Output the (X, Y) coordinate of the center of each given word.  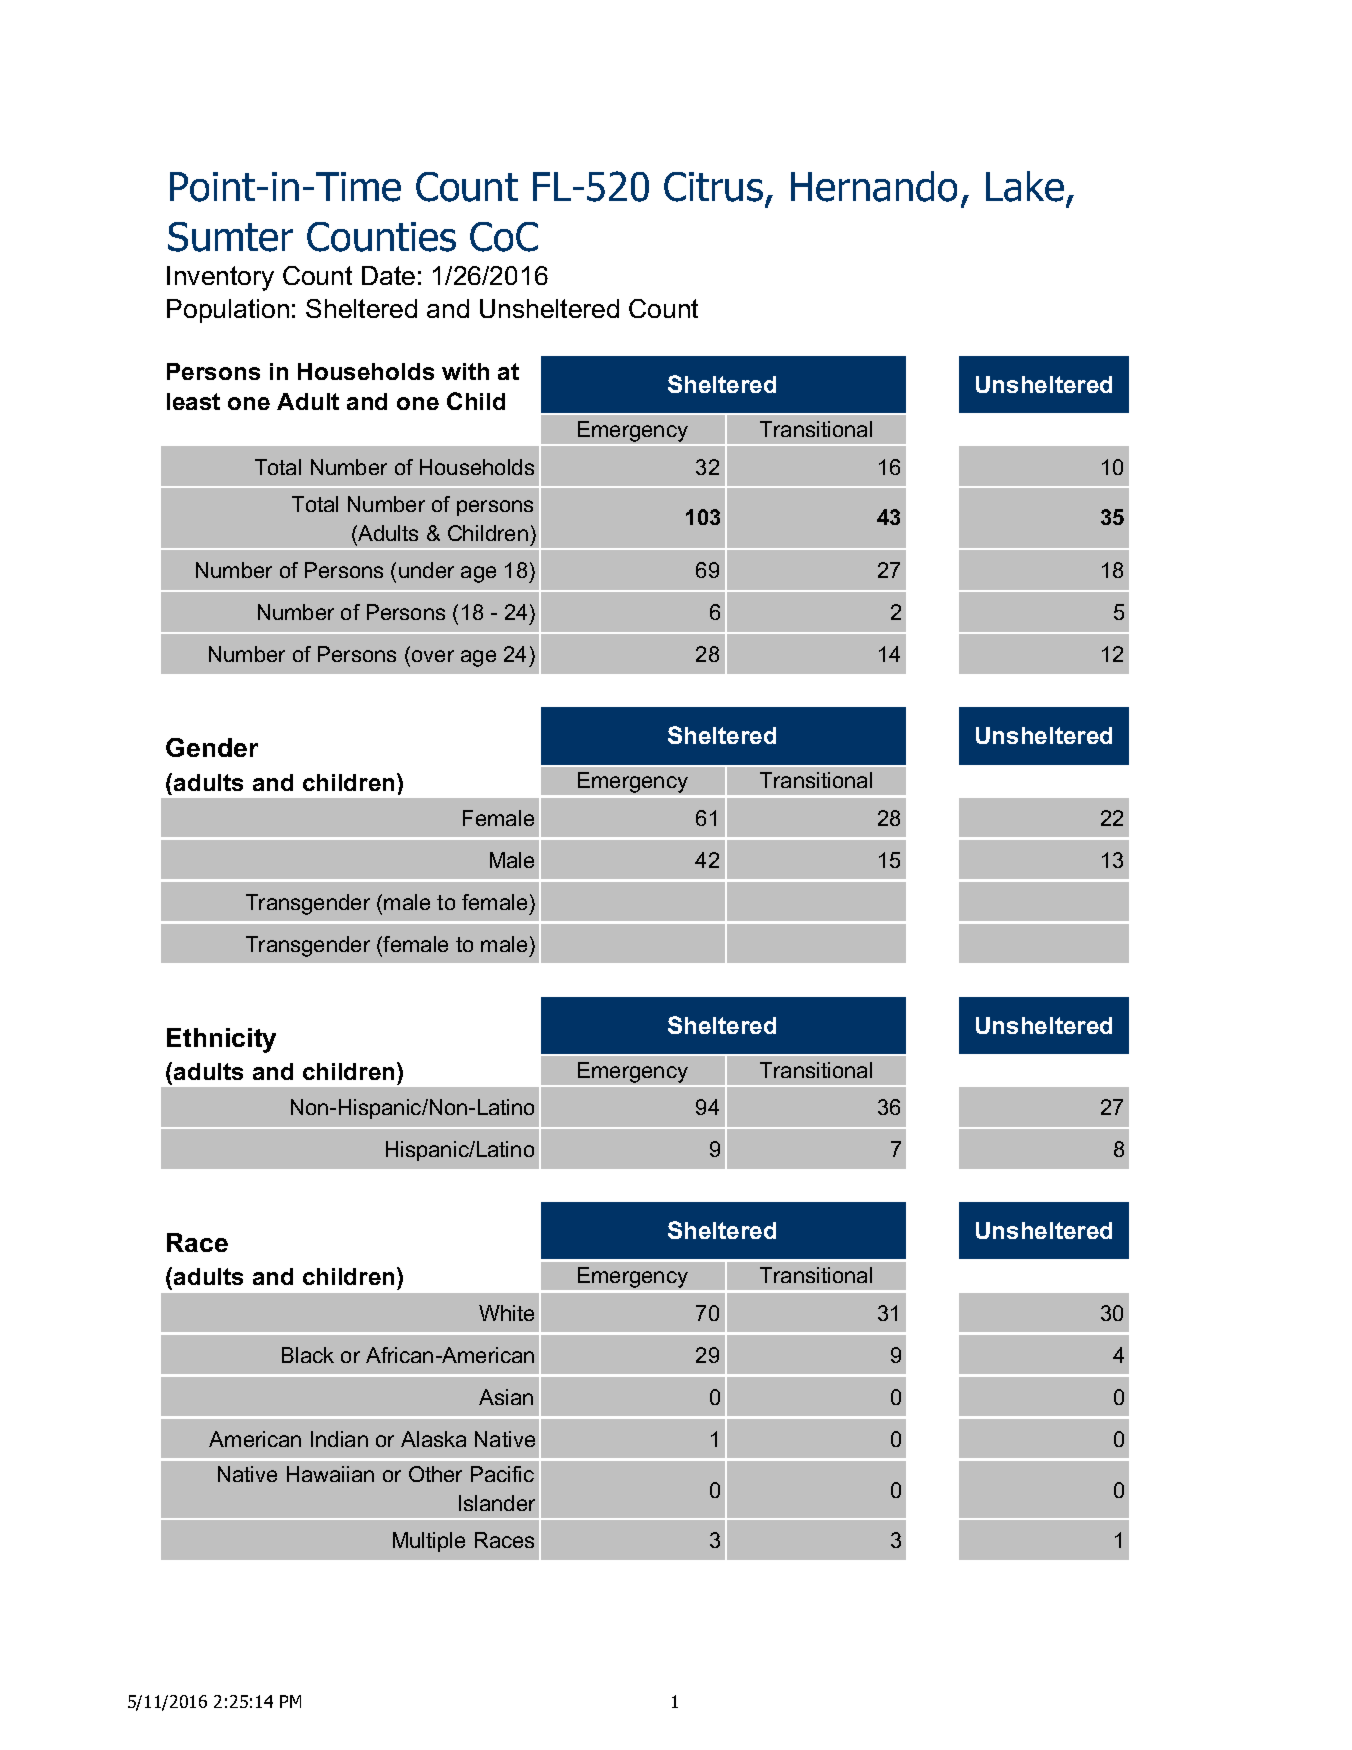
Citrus (713, 187)
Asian (506, 1397)
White (506, 1313)
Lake (1025, 186)
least (193, 401)
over (433, 656)
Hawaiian (330, 1474)
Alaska (433, 1439)
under (426, 570)
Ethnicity (221, 1040)
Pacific (502, 1474)
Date (388, 275)
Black (308, 1355)
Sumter (230, 237)
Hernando (874, 186)
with (465, 371)
